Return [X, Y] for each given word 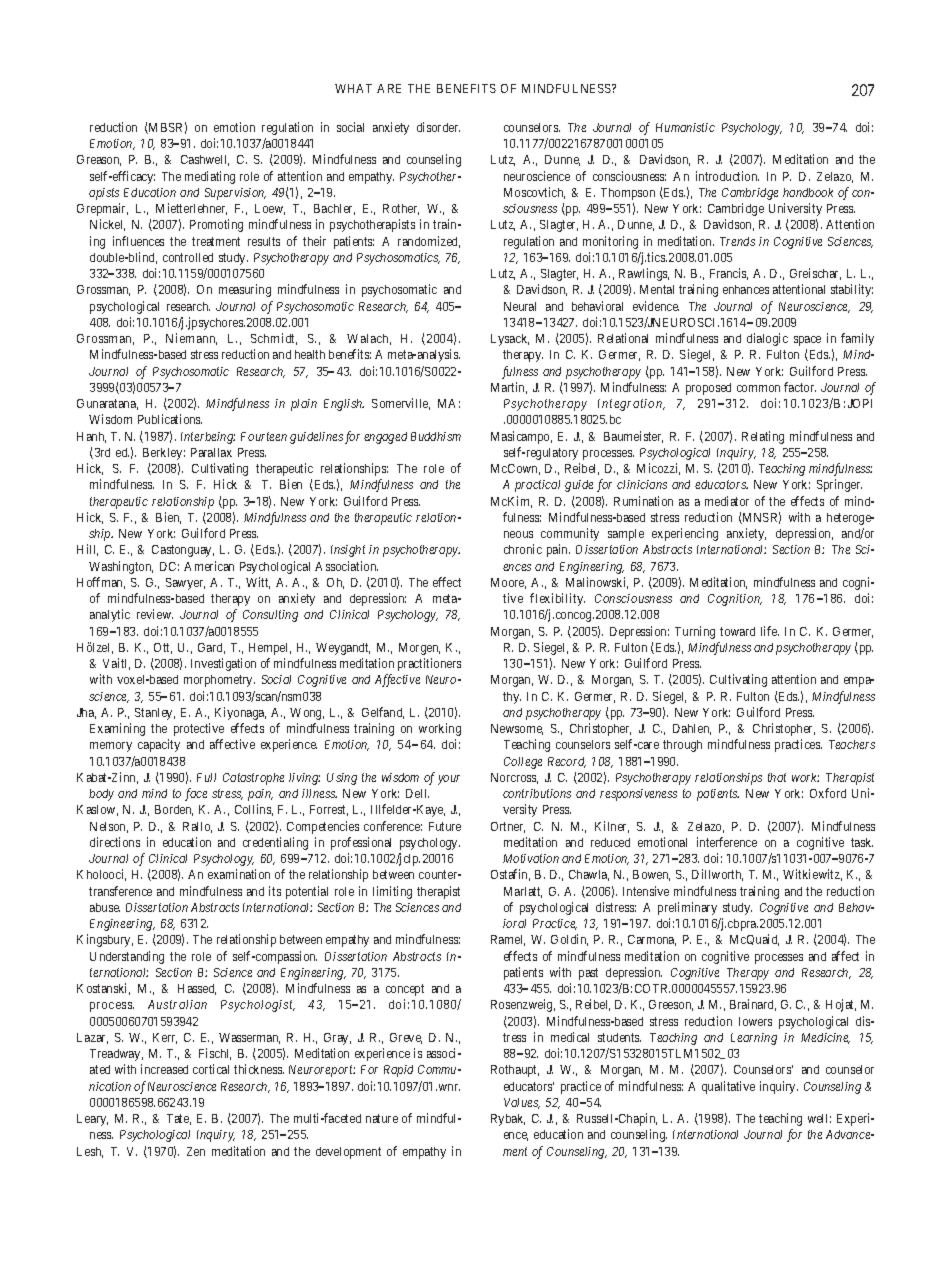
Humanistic [685, 127]
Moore [508, 583]
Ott [163, 648]
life [770, 631]
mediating [210, 177]
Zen [196, 1151]
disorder [438, 127]
